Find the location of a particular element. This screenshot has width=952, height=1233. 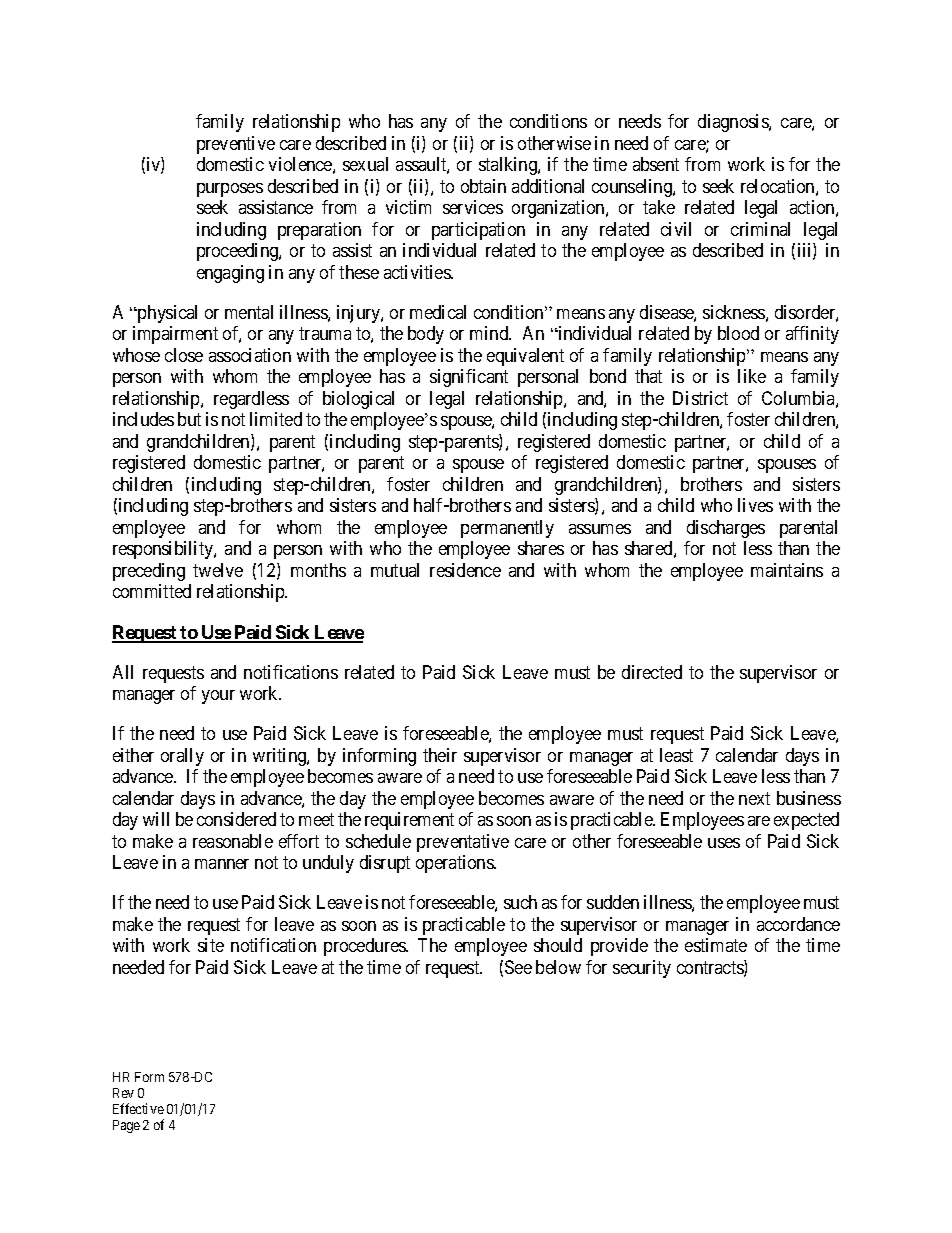

preventive is located at coordinates (236, 145).
